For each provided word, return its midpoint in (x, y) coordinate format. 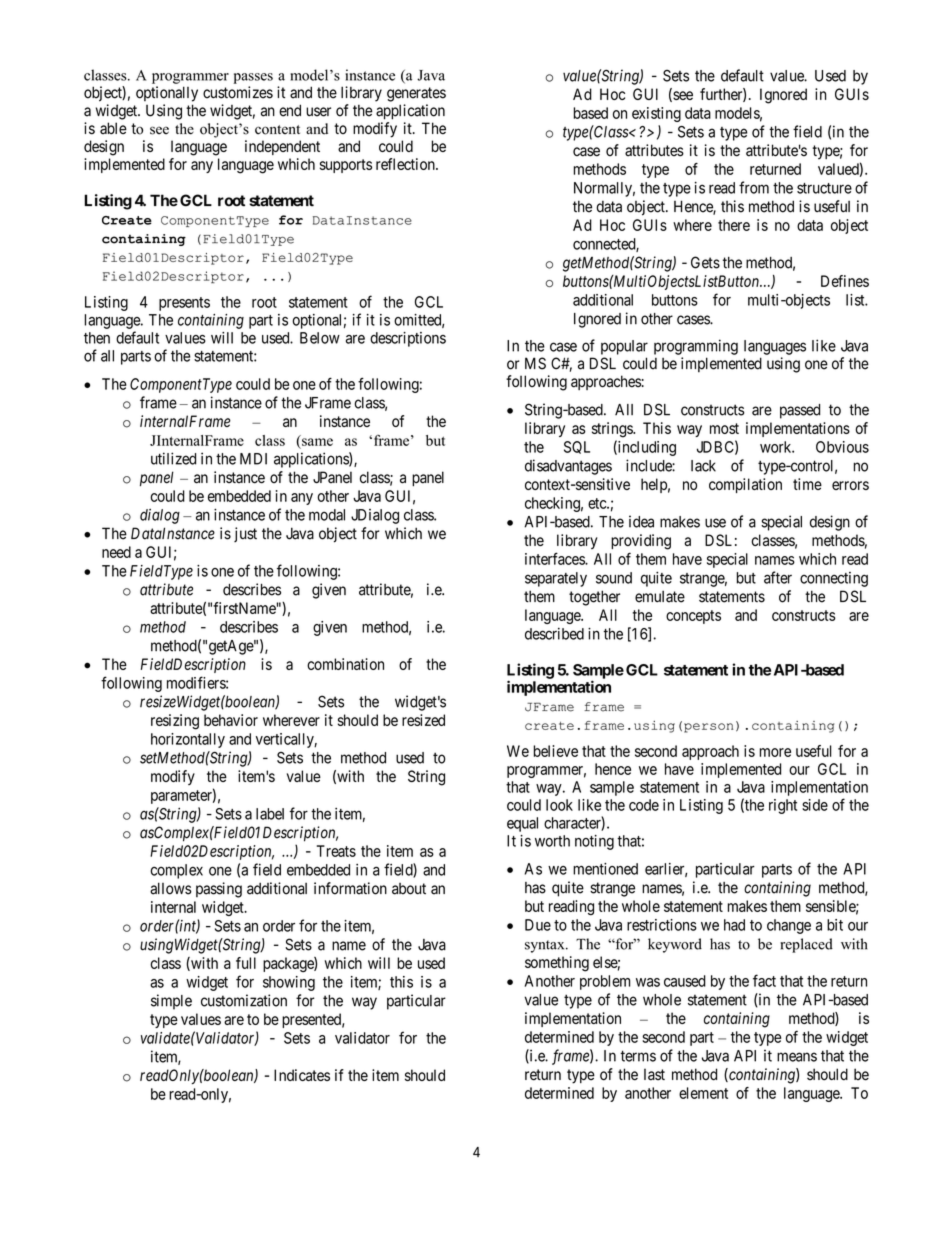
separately (556, 579)
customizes (238, 92)
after (778, 577)
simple (171, 1002)
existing (656, 114)
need (116, 552)
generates (416, 94)
